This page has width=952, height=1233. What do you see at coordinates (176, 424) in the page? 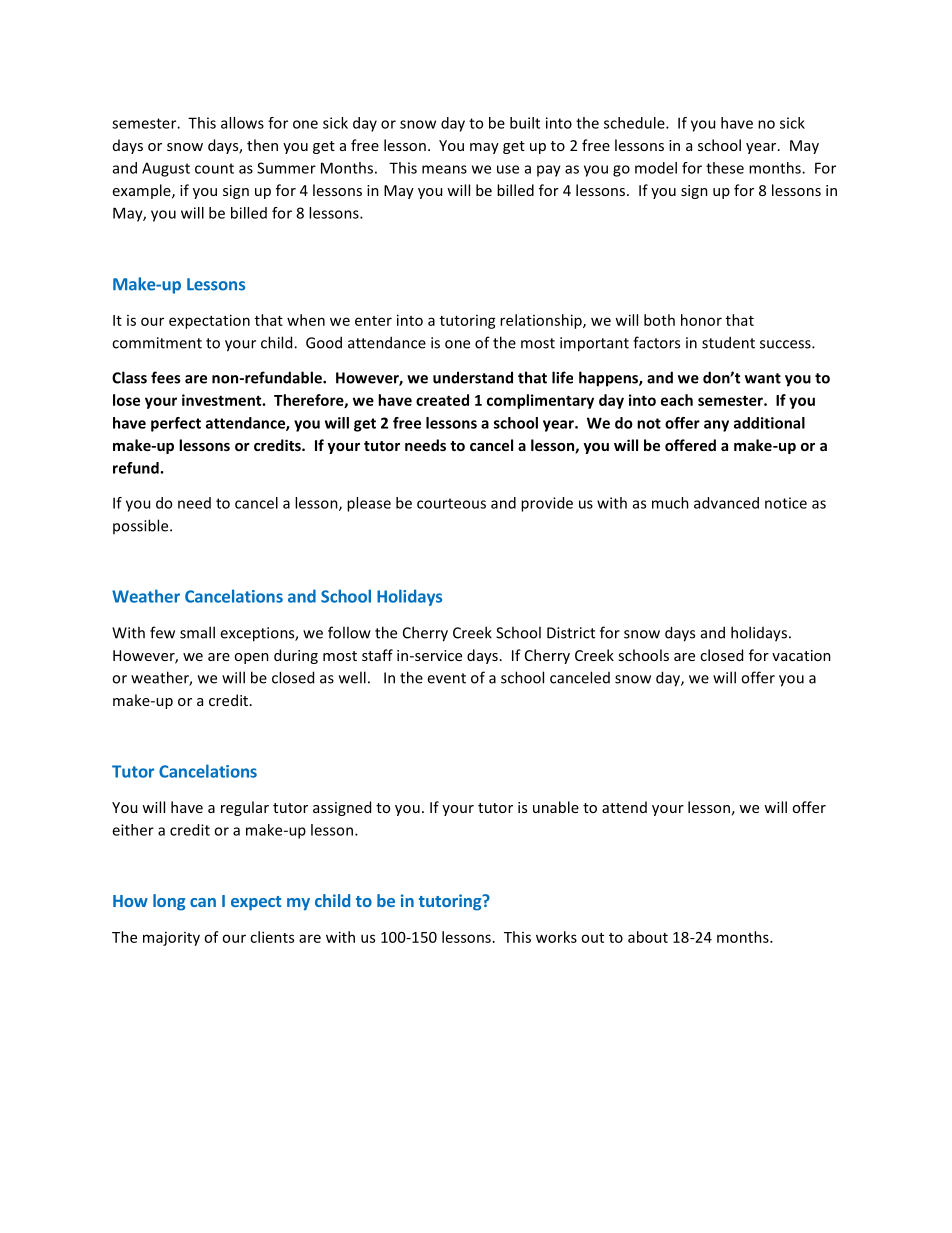
I see `perfect` at bounding box center [176, 424].
